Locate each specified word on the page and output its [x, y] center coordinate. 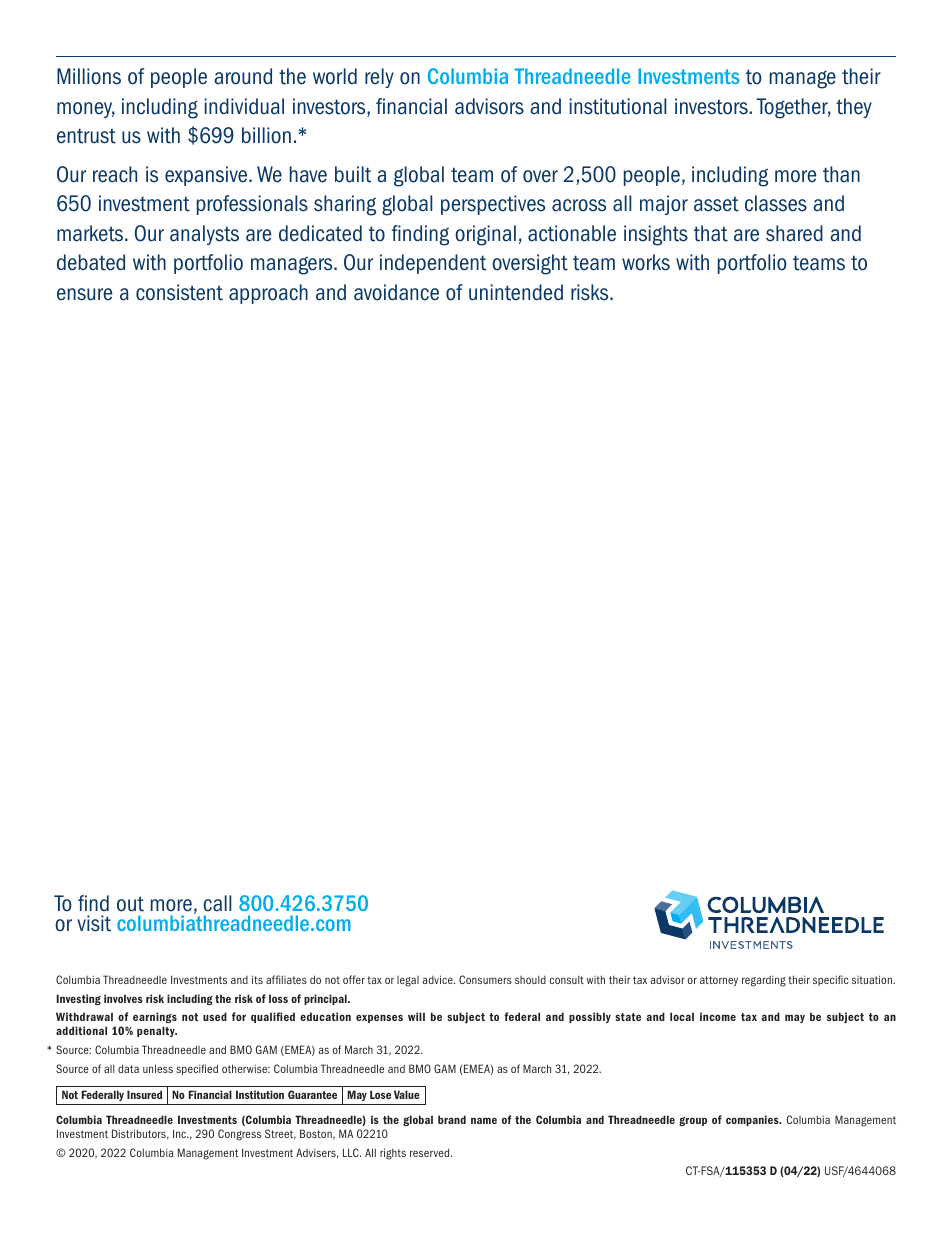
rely [379, 78]
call [217, 903]
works [646, 262]
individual [244, 106]
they [854, 108]
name [484, 1120]
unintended [516, 292]
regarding [764, 981]
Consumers [485, 979]
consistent [179, 292]
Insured [144, 1094]
